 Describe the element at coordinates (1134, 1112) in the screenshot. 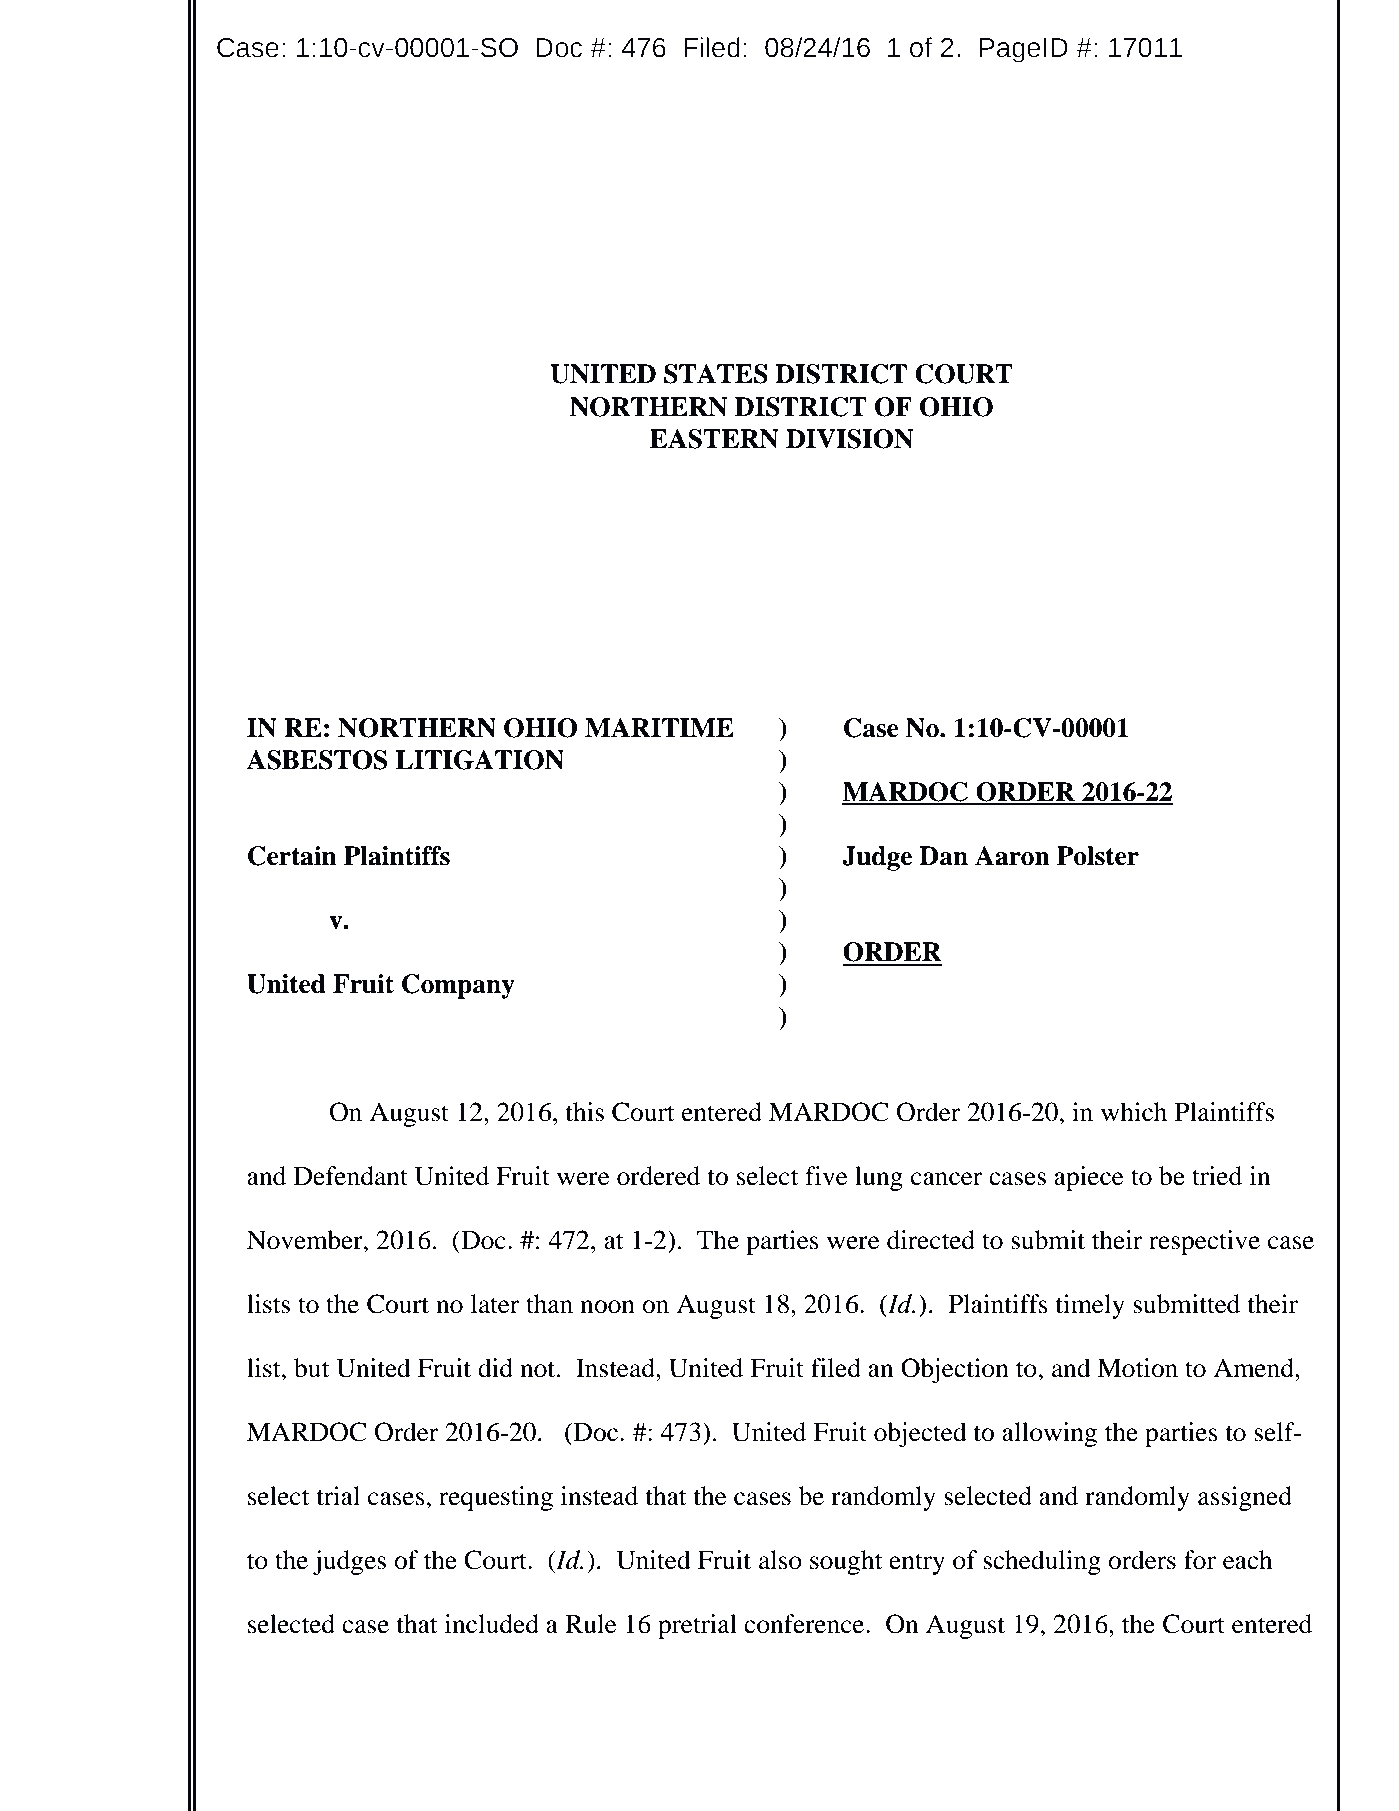

I see `which` at that location.
